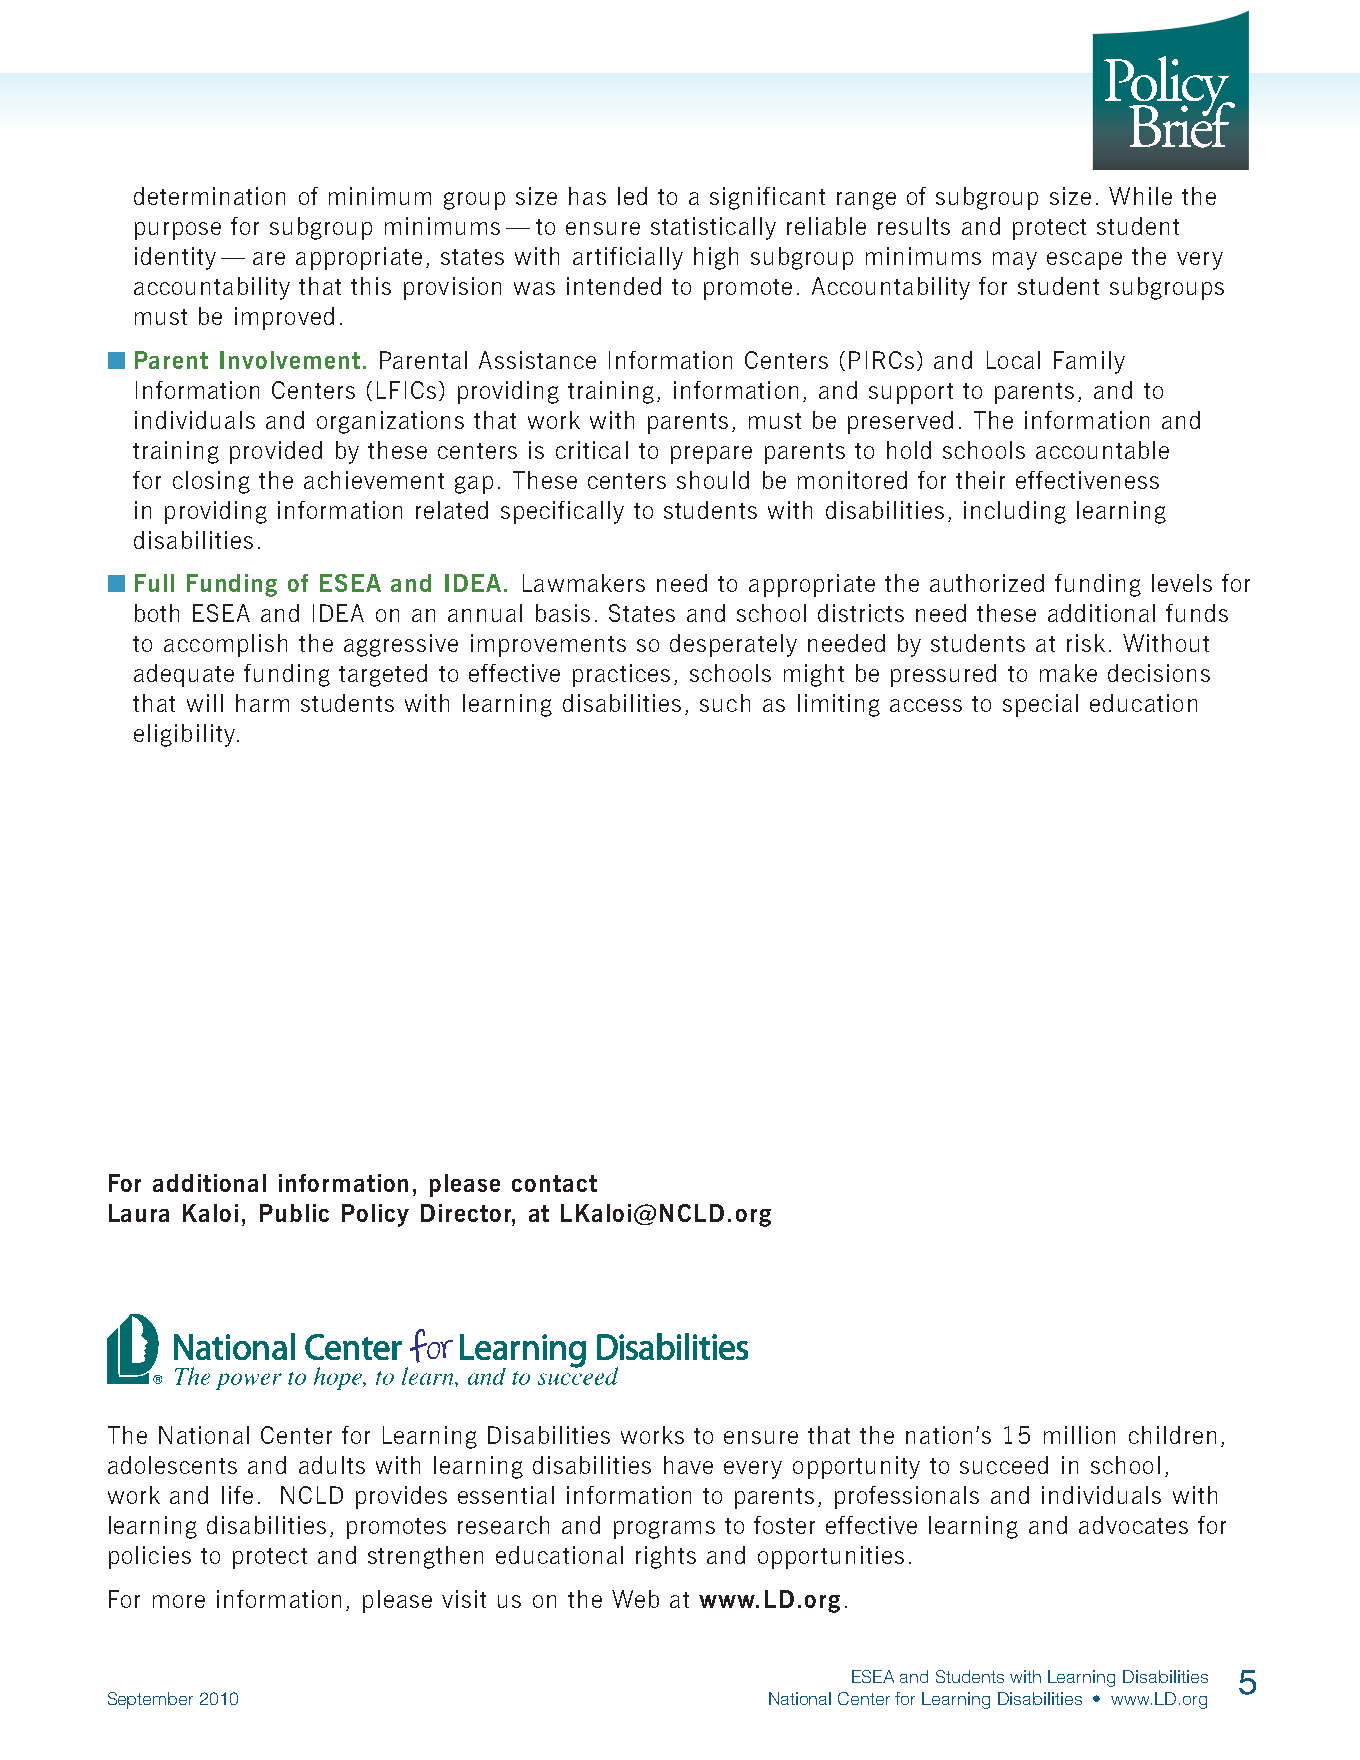 The height and width of the document is (1760, 1360). I want to click on should, so click(713, 480).
